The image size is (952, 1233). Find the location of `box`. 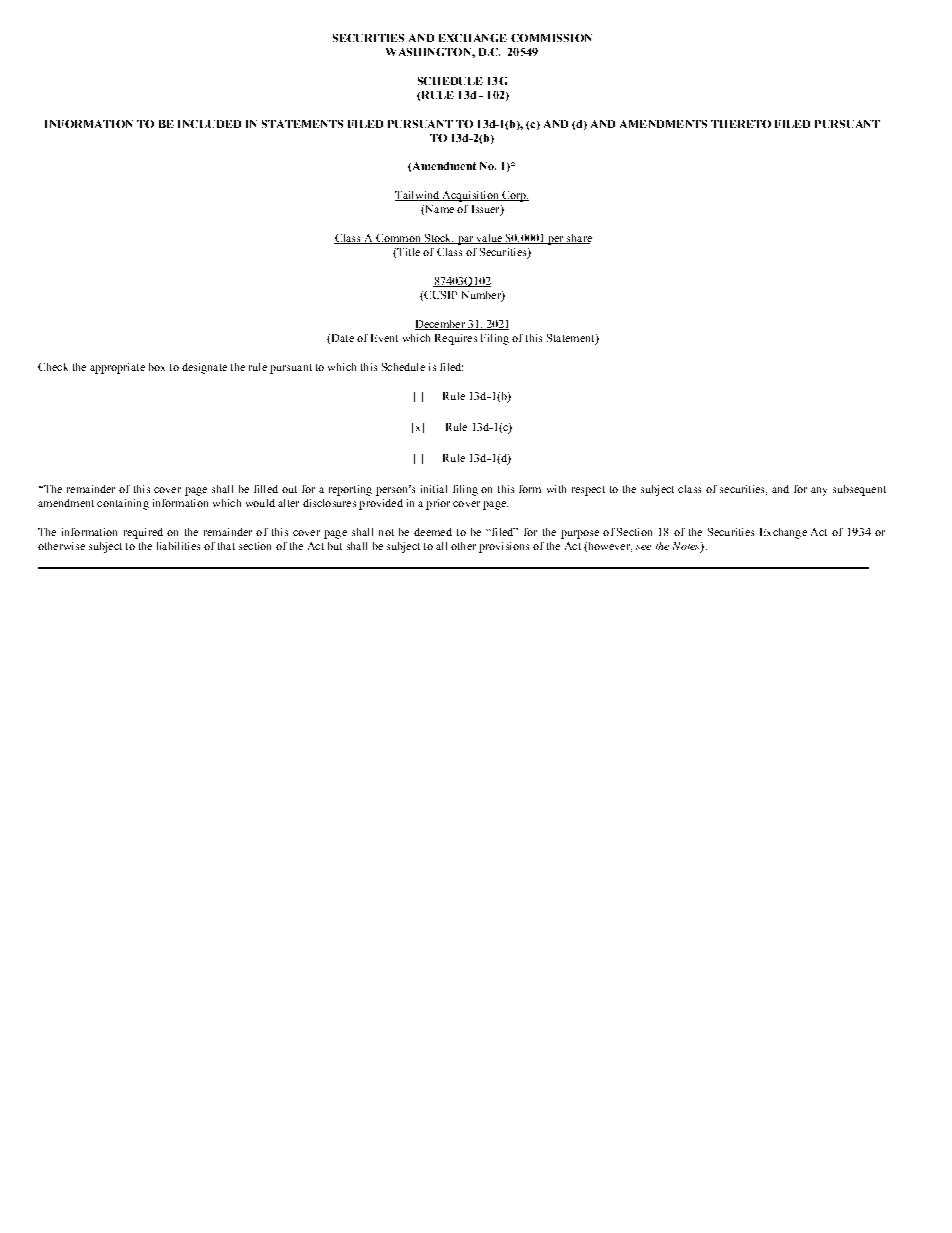

box is located at coordinates (157, 367).
